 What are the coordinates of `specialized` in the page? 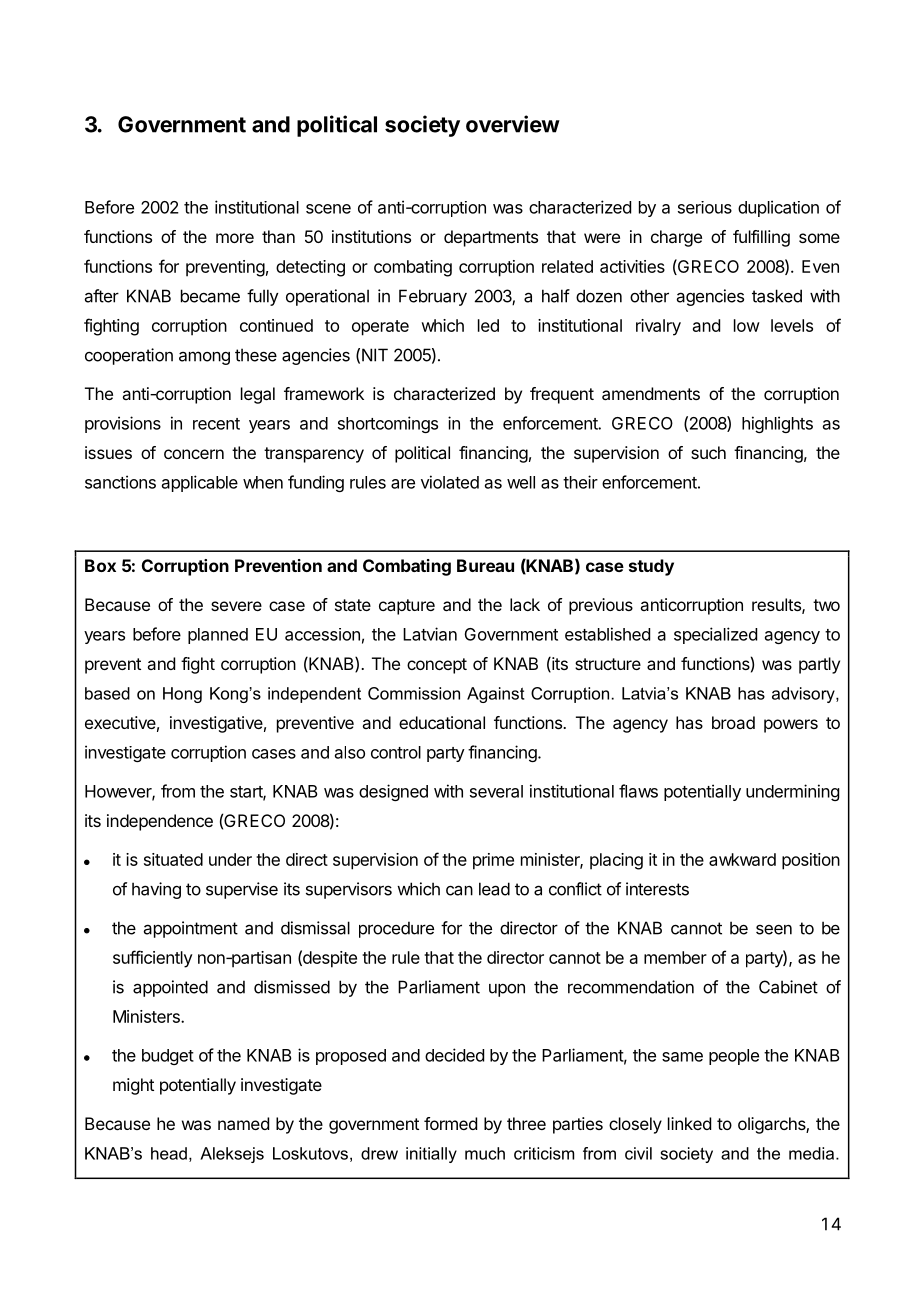 It's located at (715, 635).
